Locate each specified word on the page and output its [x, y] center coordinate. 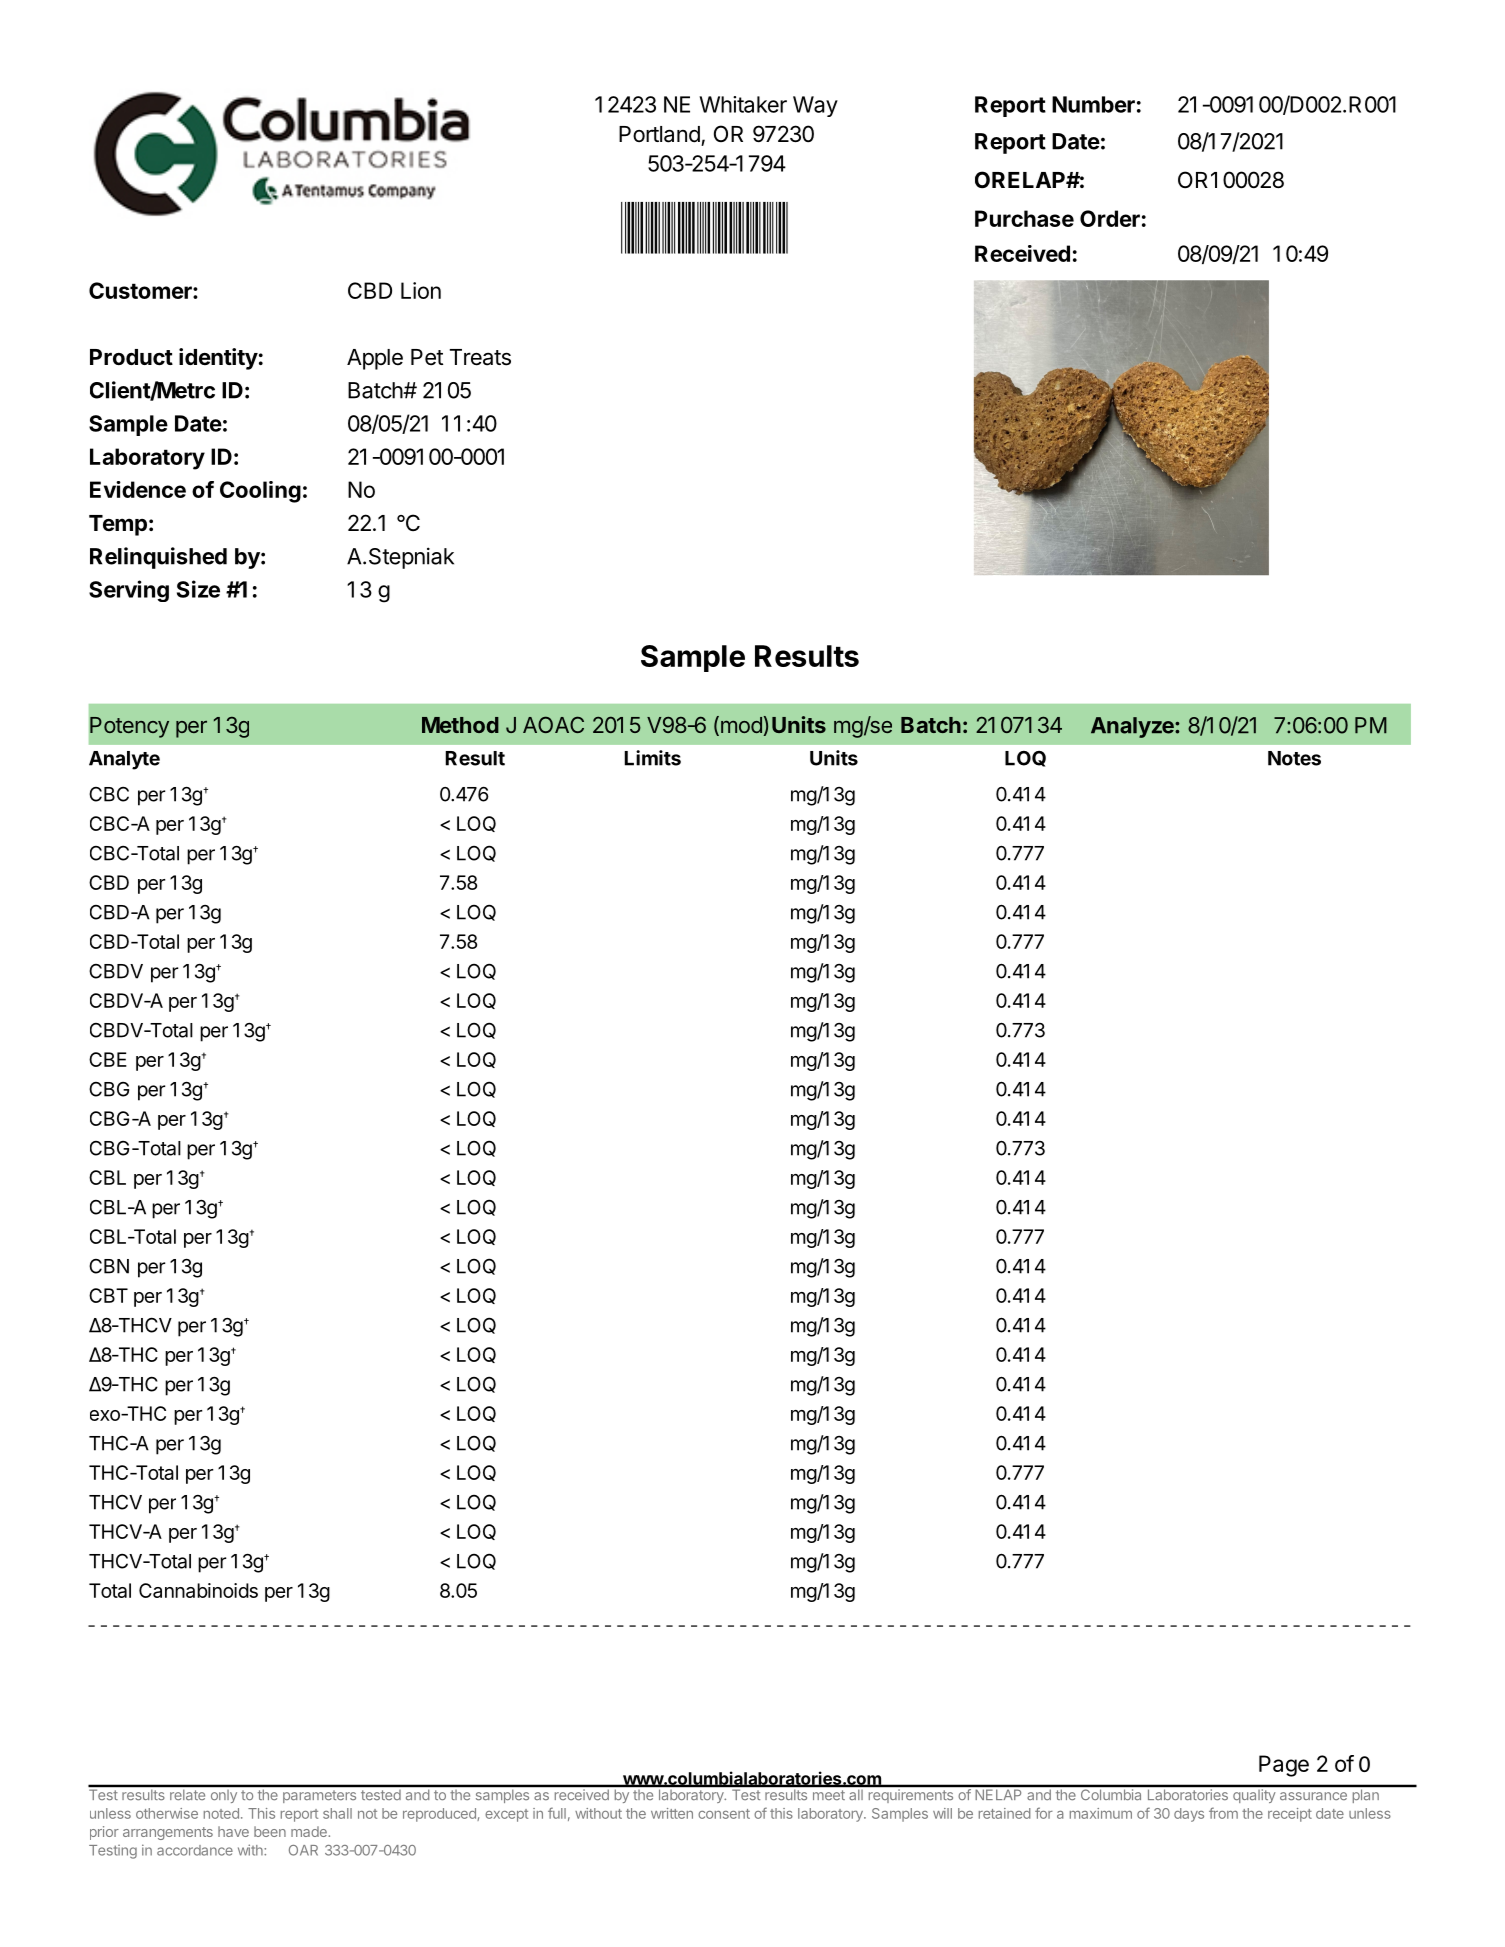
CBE [108, 1059]
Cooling [260, 492]
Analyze [1133, 727]
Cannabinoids [198, 1590]
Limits [652, 758]
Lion [421, 290]
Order [1110, 218]
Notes [1294, 758]
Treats [480, 357]
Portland [659, 134]
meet [829, 1795]
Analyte [124, 760]
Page [1284, 1766]
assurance [1313, 1796]
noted [221, 1813]
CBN [109, 1266]
